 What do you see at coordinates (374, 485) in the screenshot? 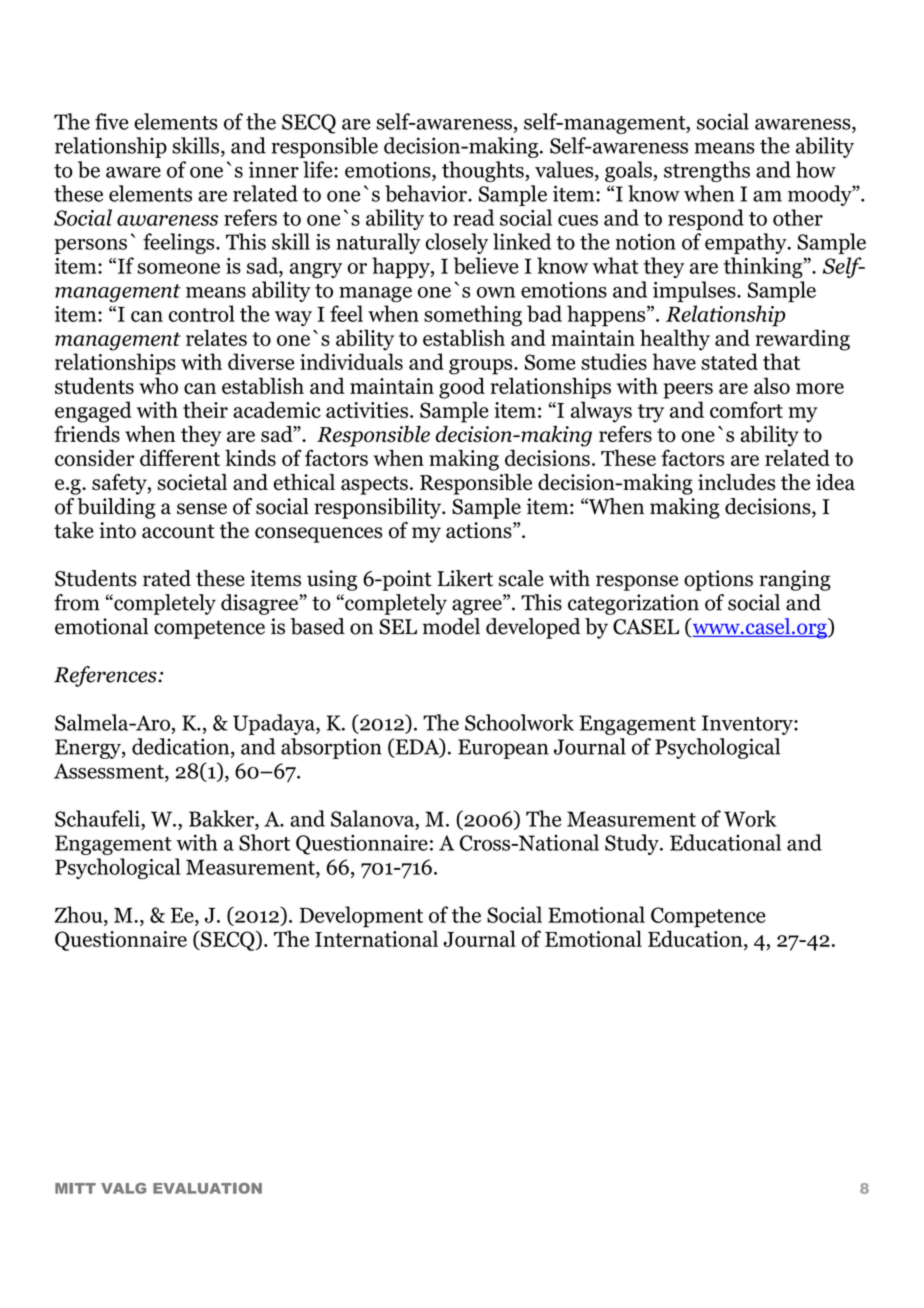
I see `aspects` at bounding box center [374, 485].
